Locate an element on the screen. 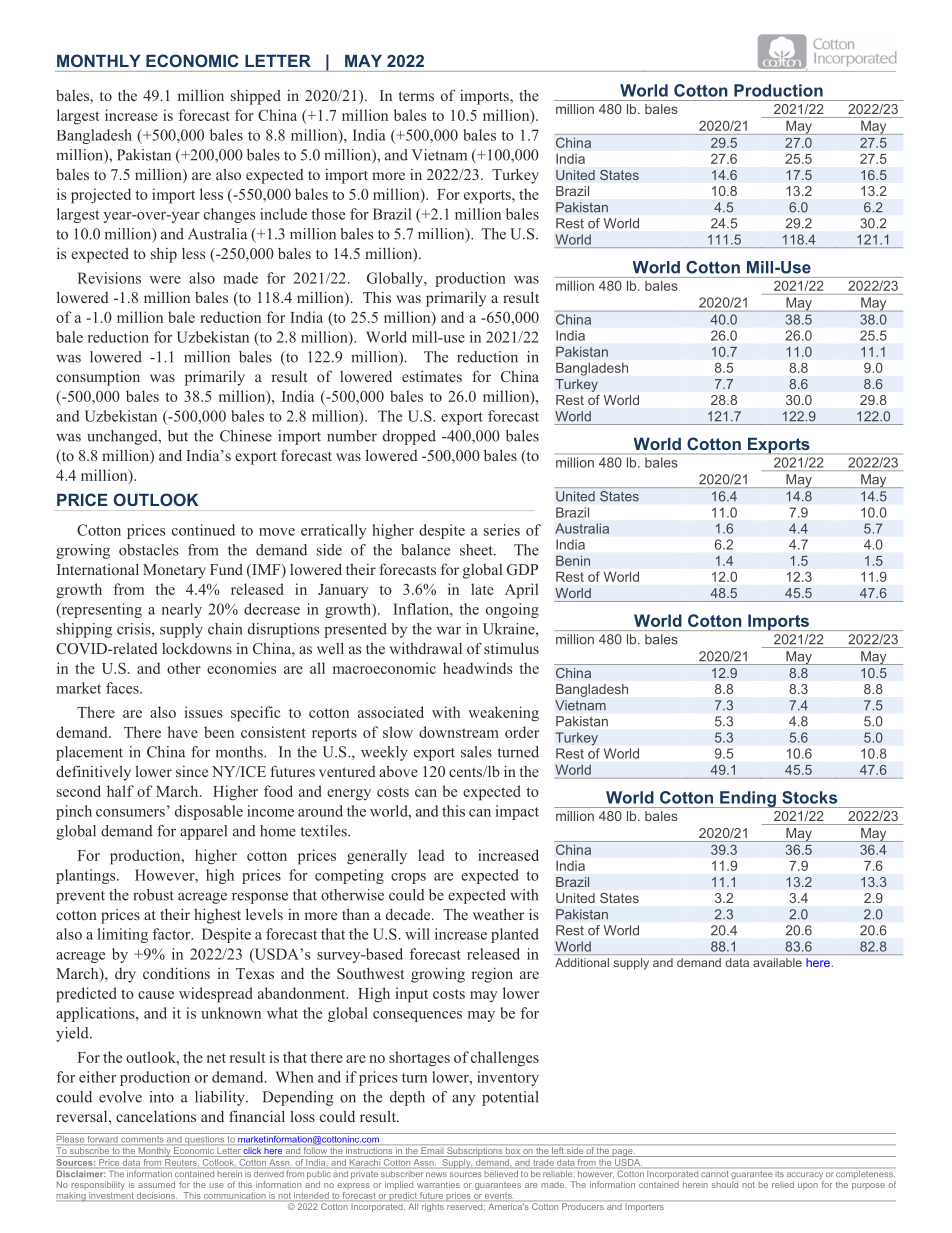  Benin is located at coordinates (573, 560).
